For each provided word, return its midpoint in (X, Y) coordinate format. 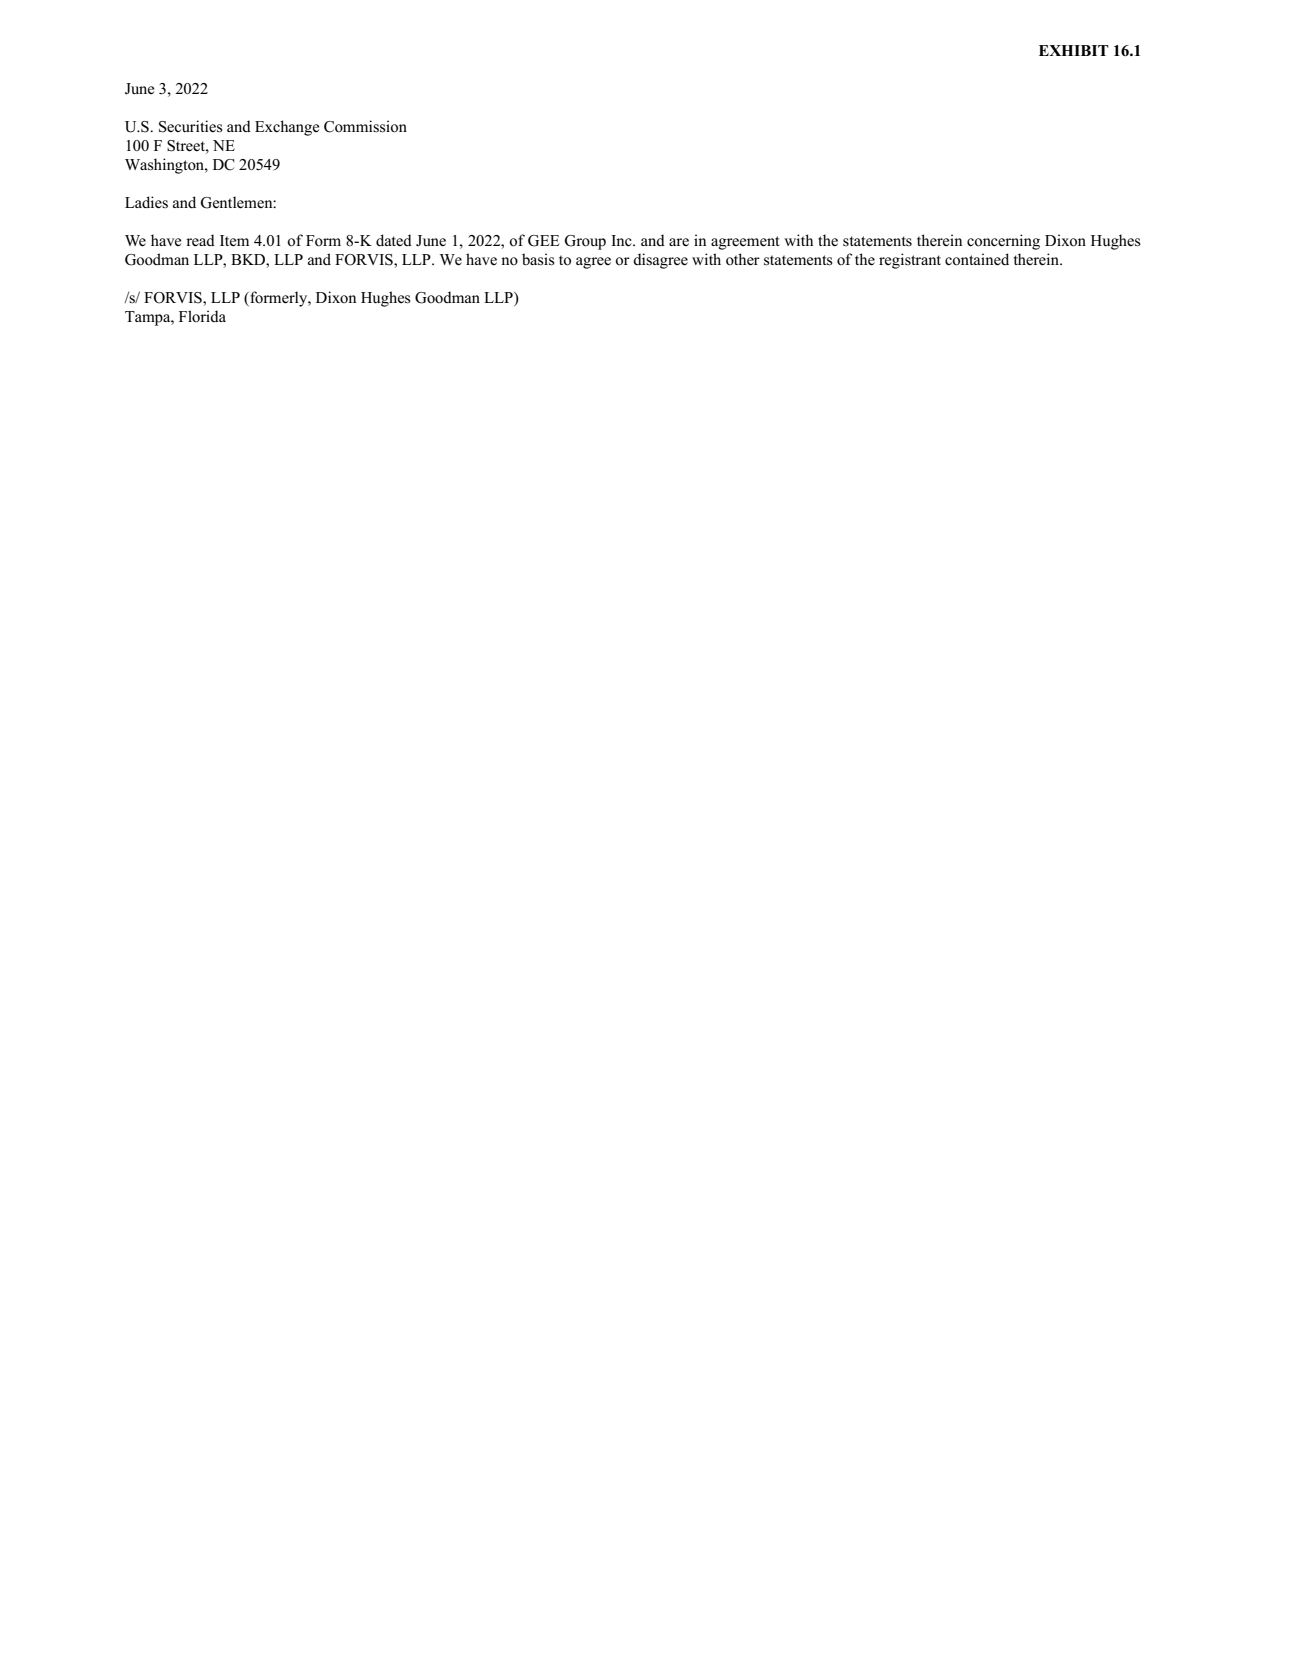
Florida (202, 316)
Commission (365, 126)
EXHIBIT (1073, 50)
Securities (191, 126)
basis (538, 259)
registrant (910, 261)
